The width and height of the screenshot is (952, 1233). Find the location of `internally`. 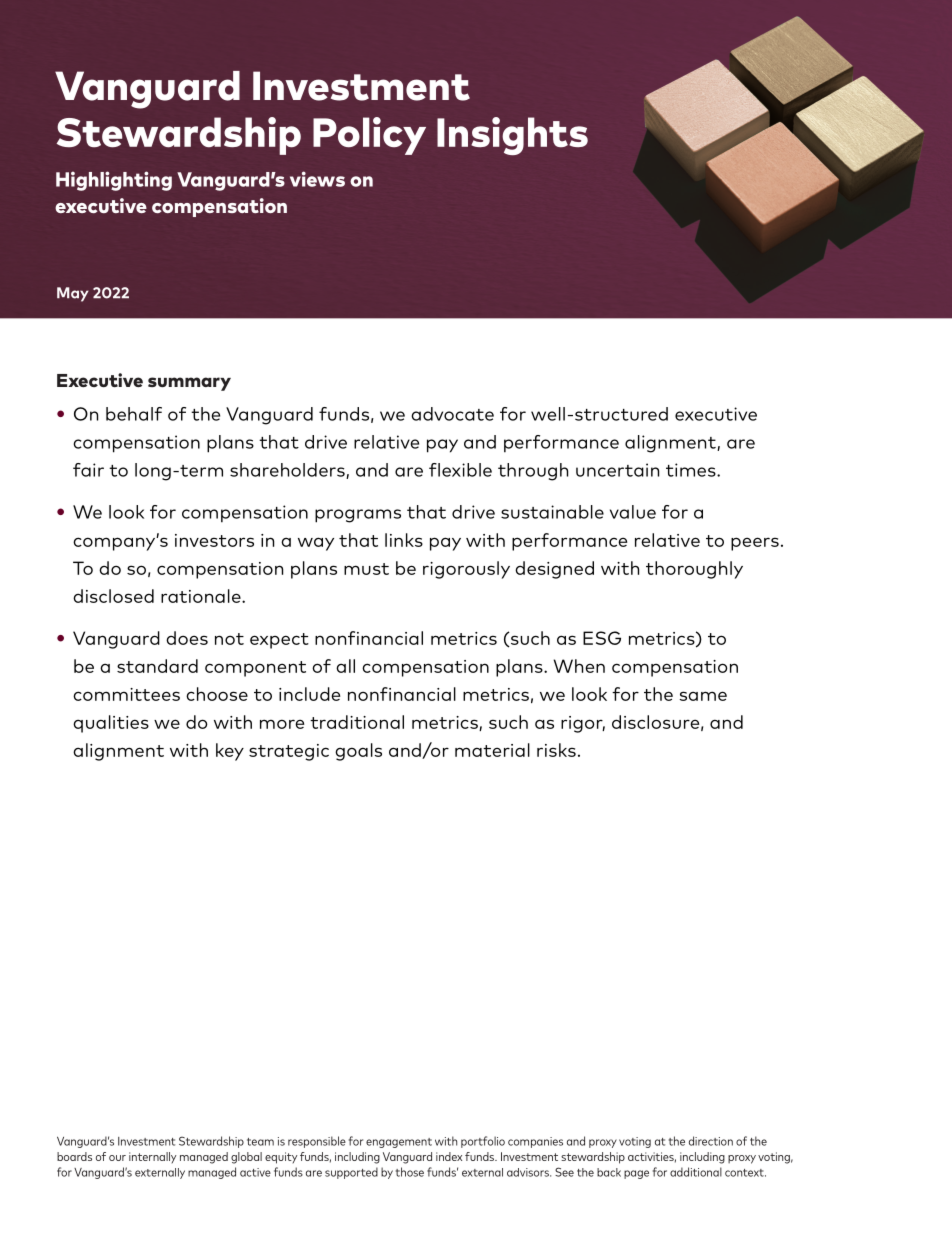

internally is located at coordinates (153, 1157).
